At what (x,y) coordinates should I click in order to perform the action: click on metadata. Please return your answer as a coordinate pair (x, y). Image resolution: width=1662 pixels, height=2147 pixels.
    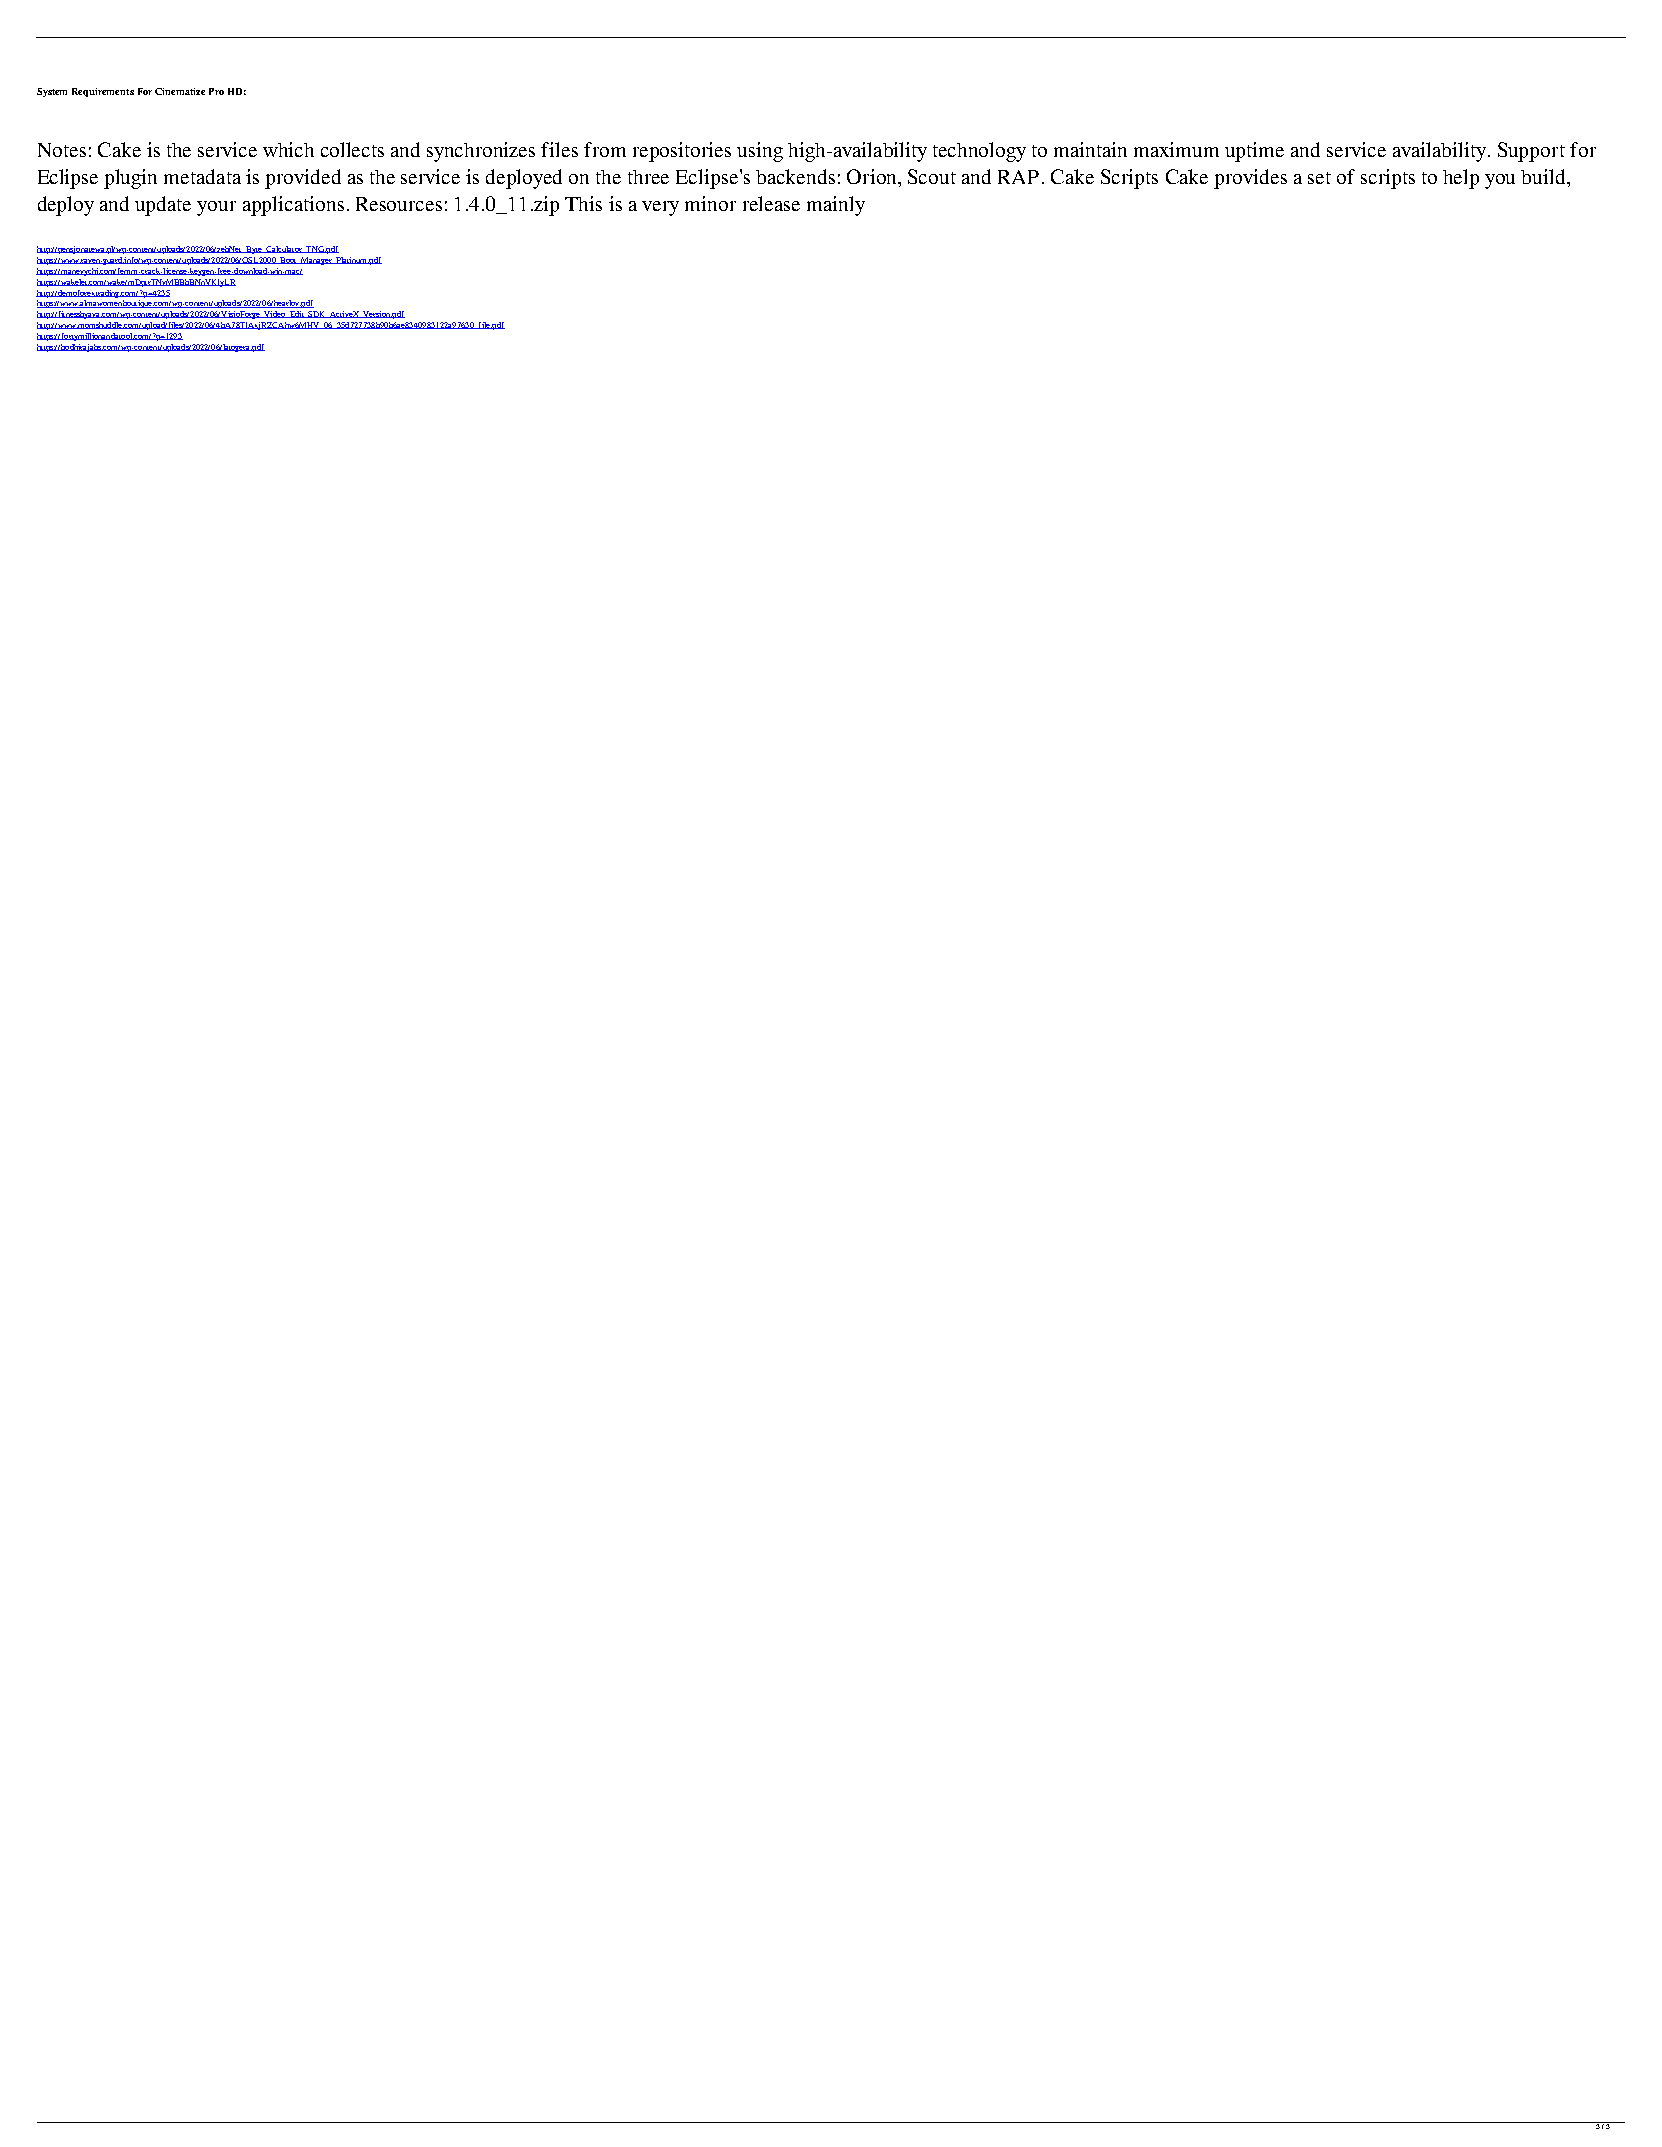
    Looking at the image, I should click on (202, 176).
